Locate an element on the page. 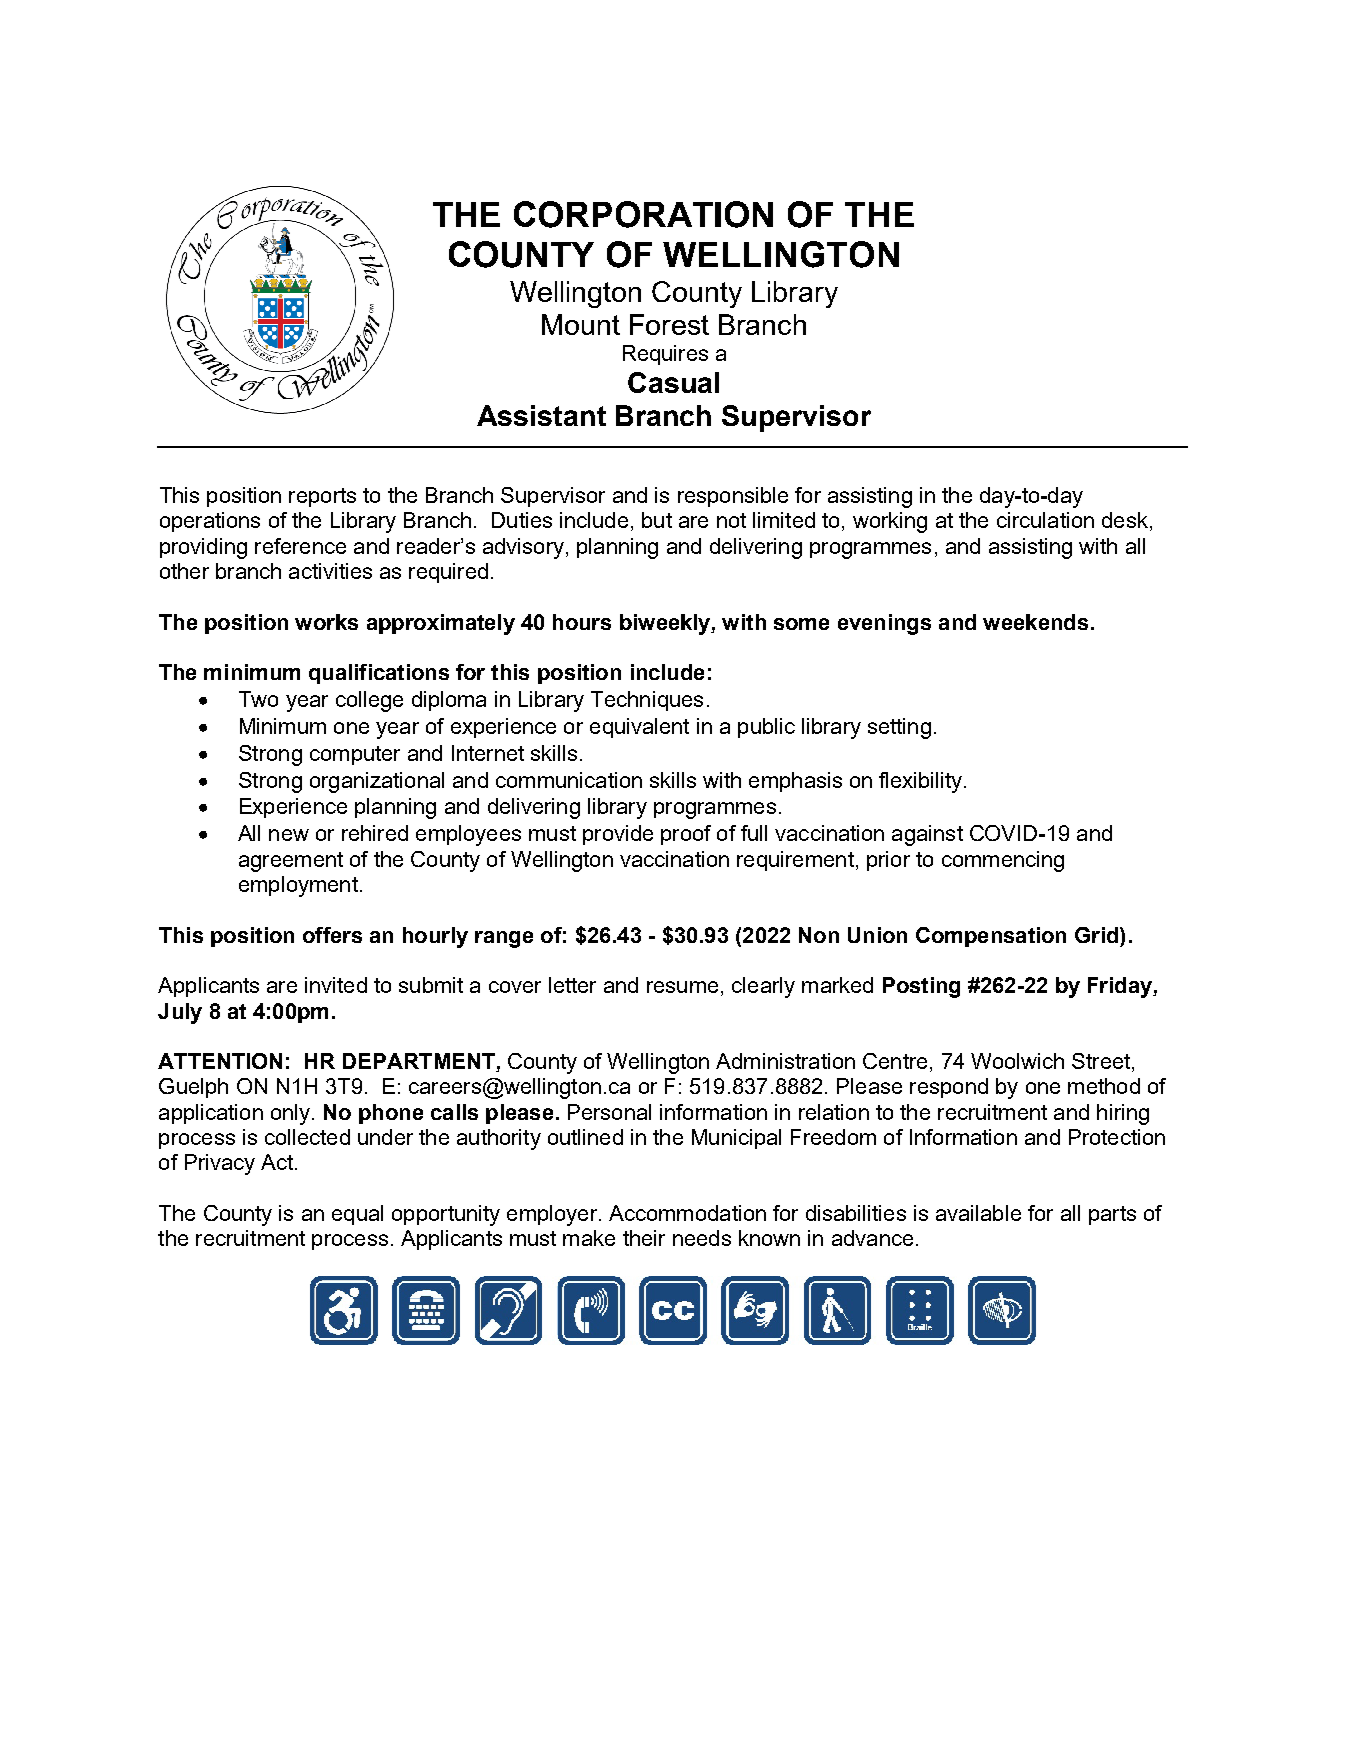 This document has height=1744, width=1348. reference is located at coordinates (300, 546).
